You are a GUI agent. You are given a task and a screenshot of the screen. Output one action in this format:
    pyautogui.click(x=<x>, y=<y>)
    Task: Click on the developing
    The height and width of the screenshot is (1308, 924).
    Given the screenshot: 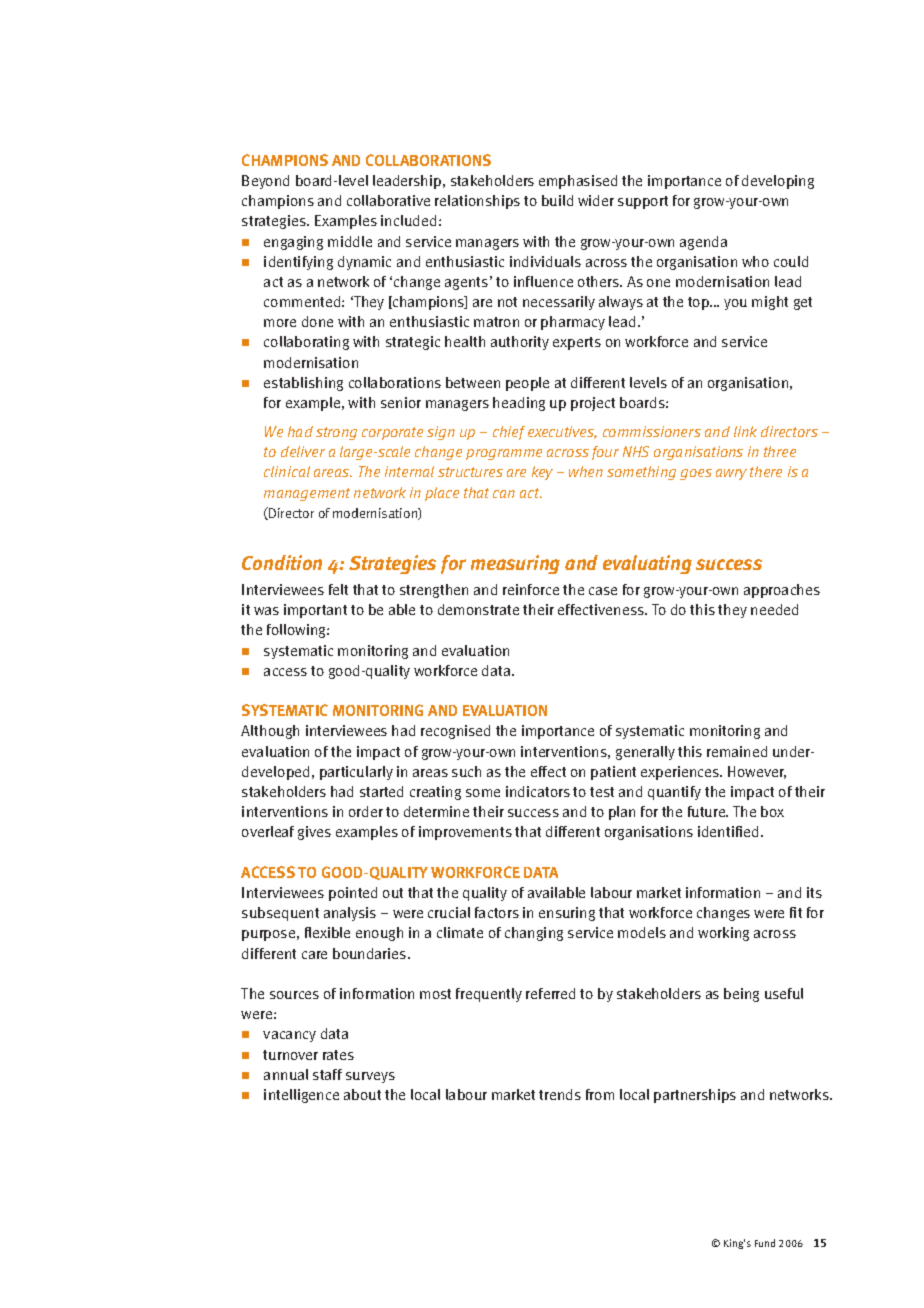 What is the action you would take?
    pyautogui.click(x=778, y=182)
